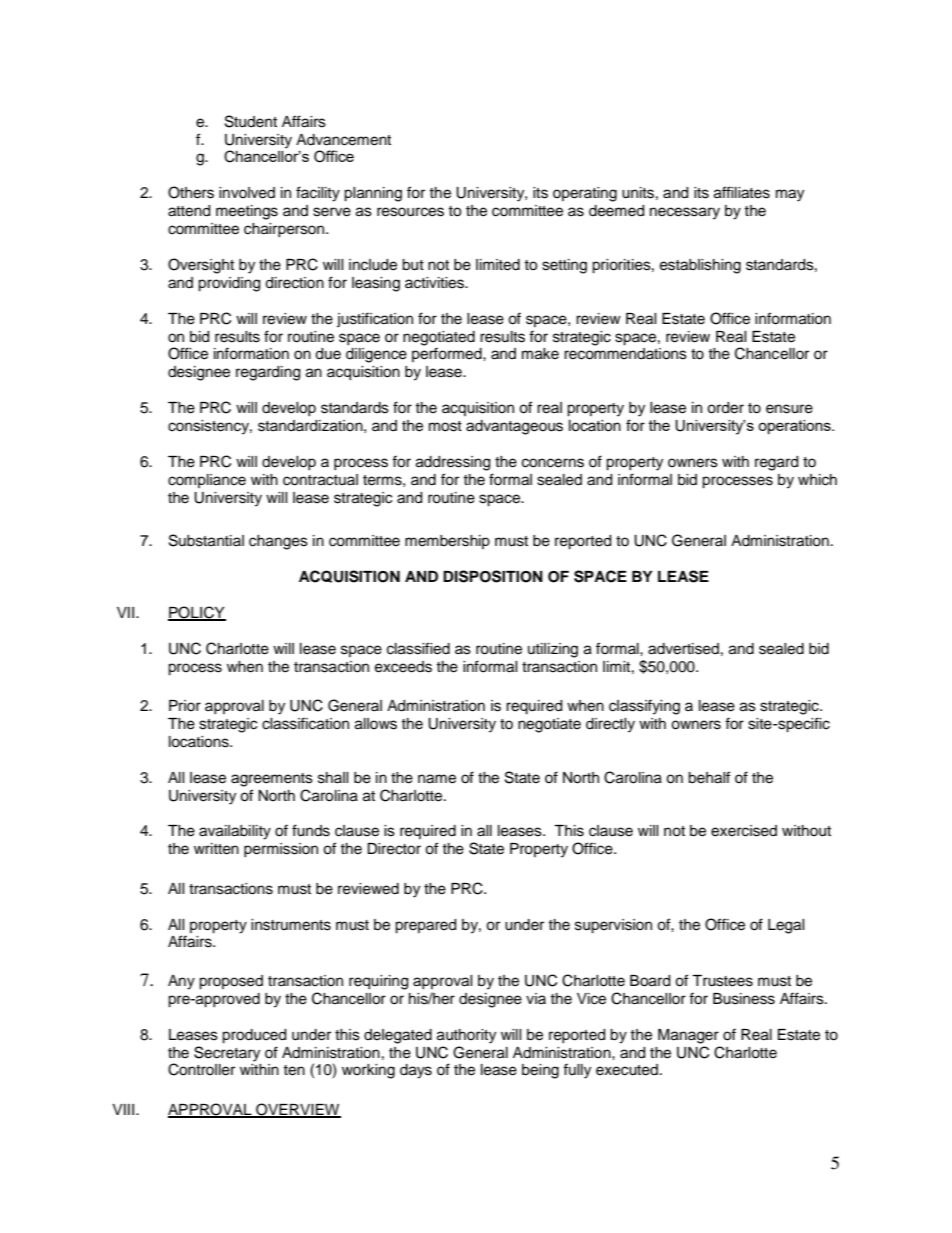 This screenshot has height=1233, width=952. What do you see at coordinates (725, 408) in the screenshot?
I see `order` at bounding box center [725, 408].
